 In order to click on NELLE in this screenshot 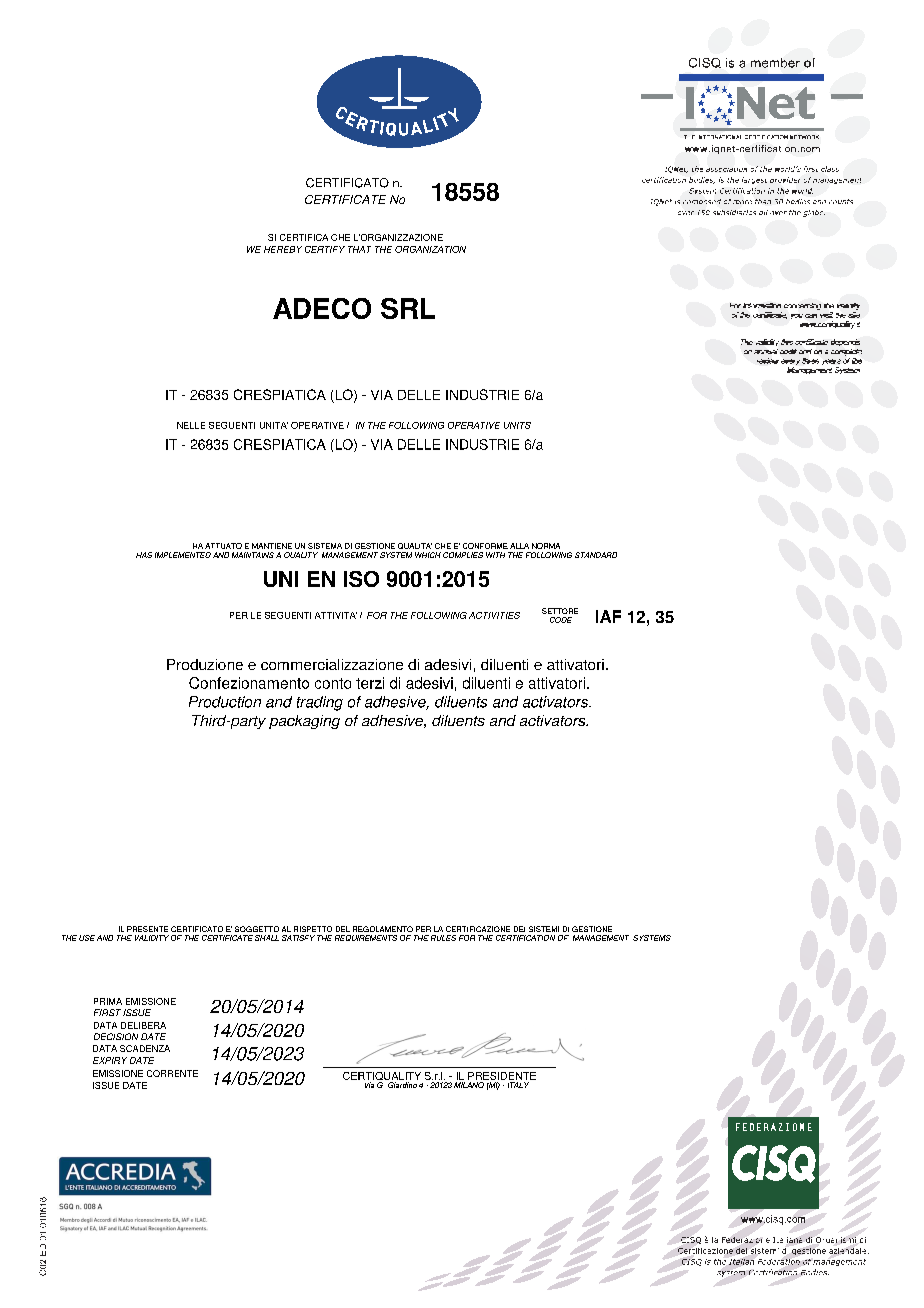, I will do `click(191, 425)`.
